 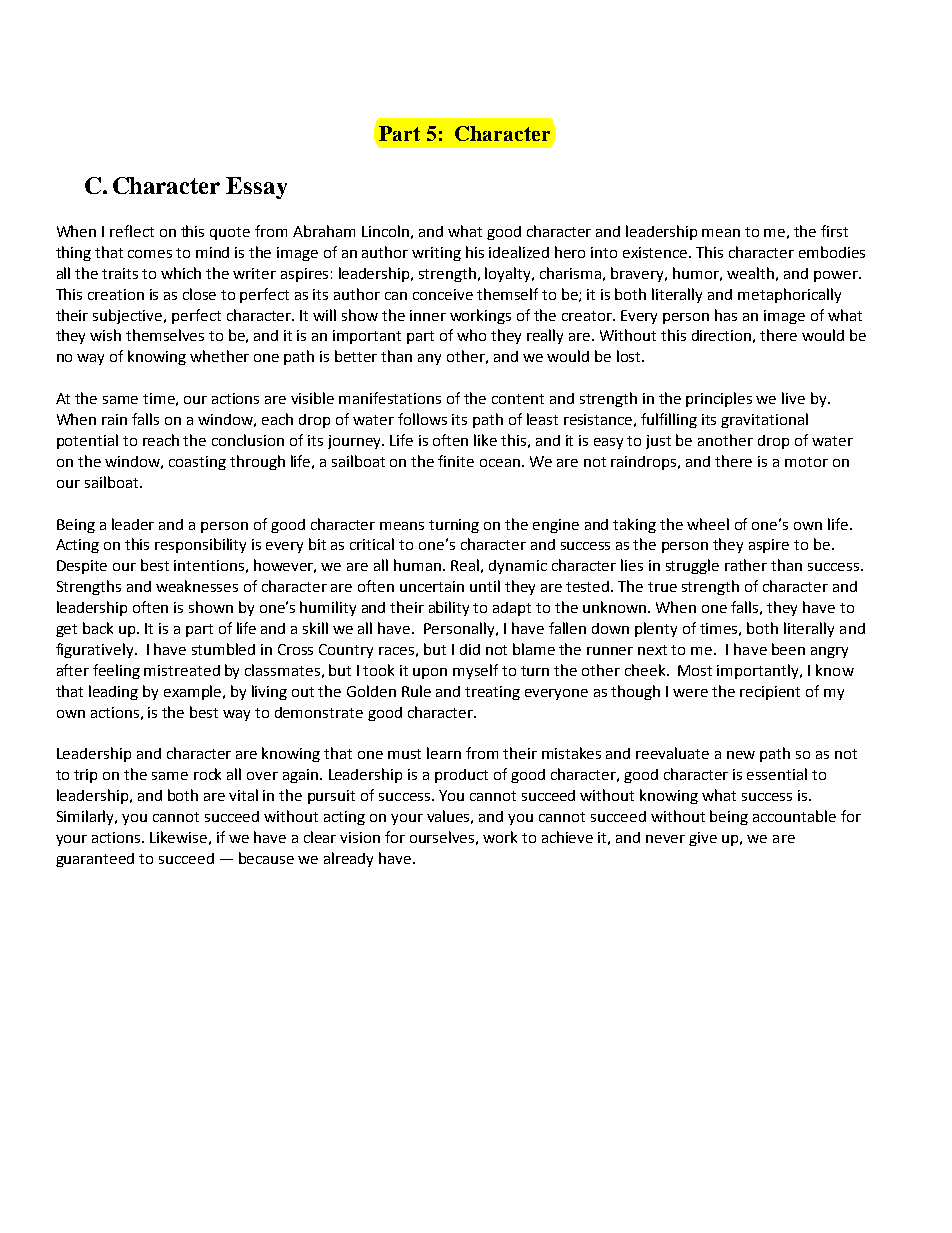 What do you see at coordinates (788, 649) in the screenshot?
I see `been` at bounding box center [788, 649].
